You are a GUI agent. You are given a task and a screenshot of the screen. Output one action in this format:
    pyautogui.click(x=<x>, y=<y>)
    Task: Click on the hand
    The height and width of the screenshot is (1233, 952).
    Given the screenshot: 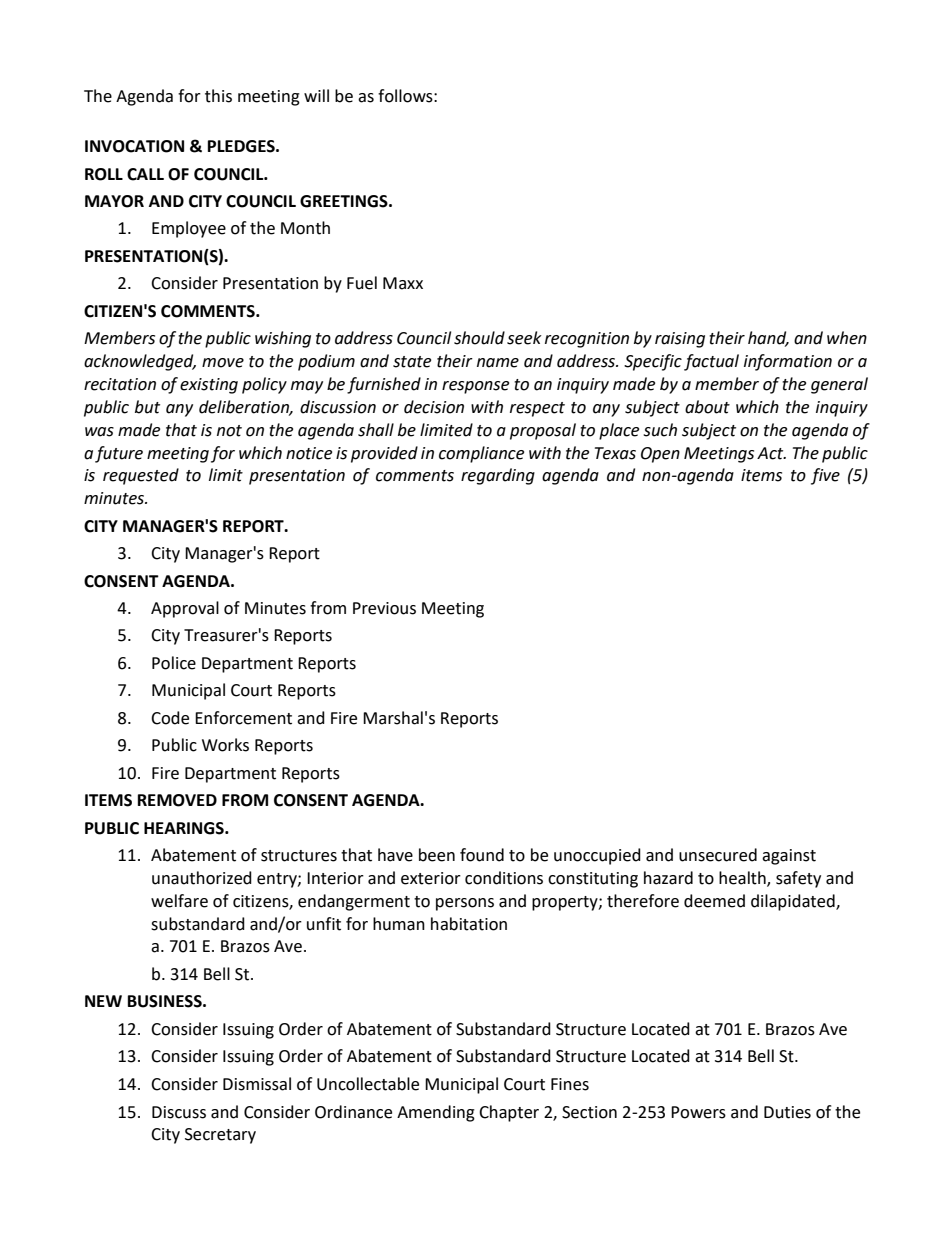 What is the action you would take?
    pyautogui.click(x=768, y=339)
